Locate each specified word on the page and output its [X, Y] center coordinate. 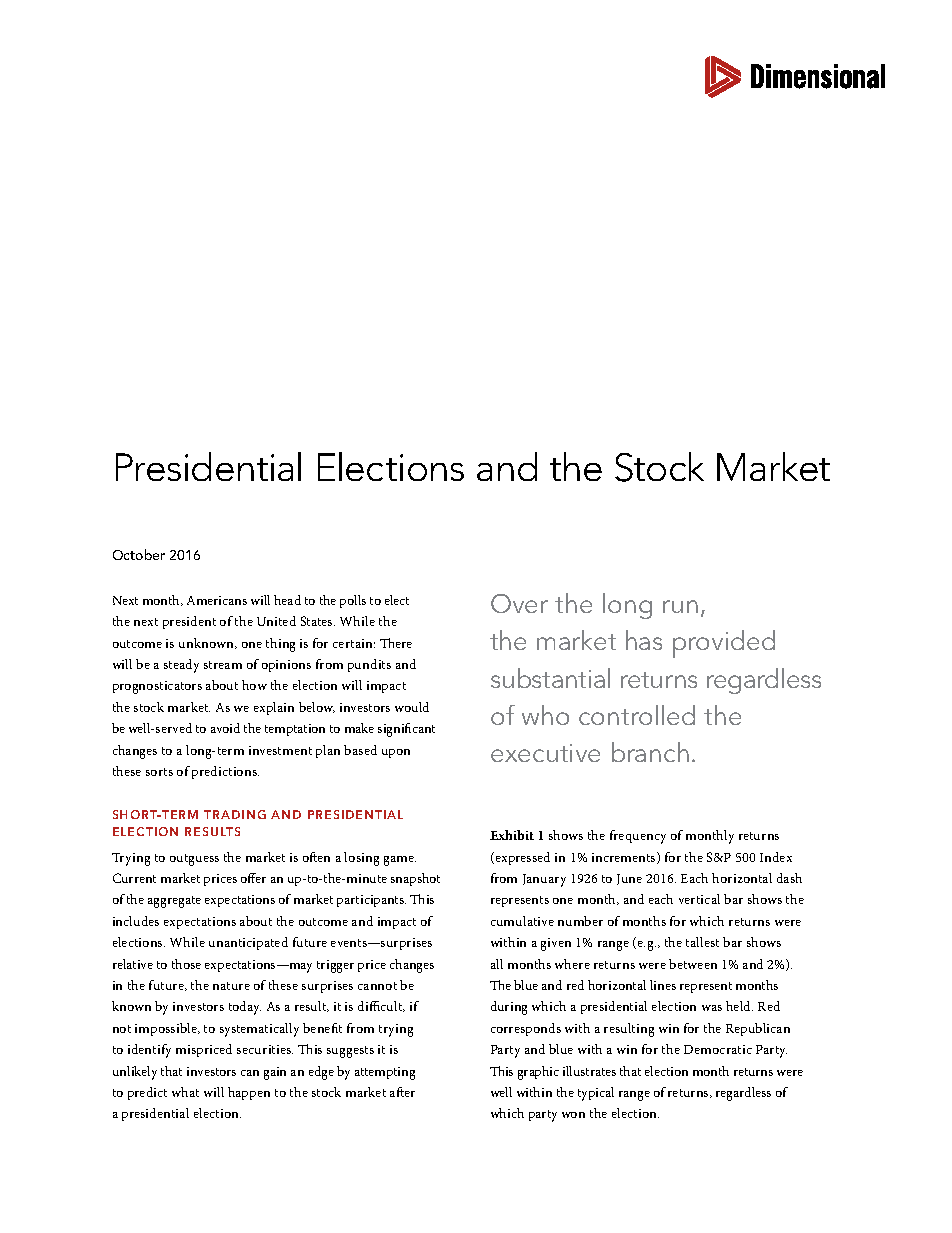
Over [519, 603]
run [680, 606]
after [402, 1092]
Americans [217, 600]
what [185, 1092]
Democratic [718, 1049]
